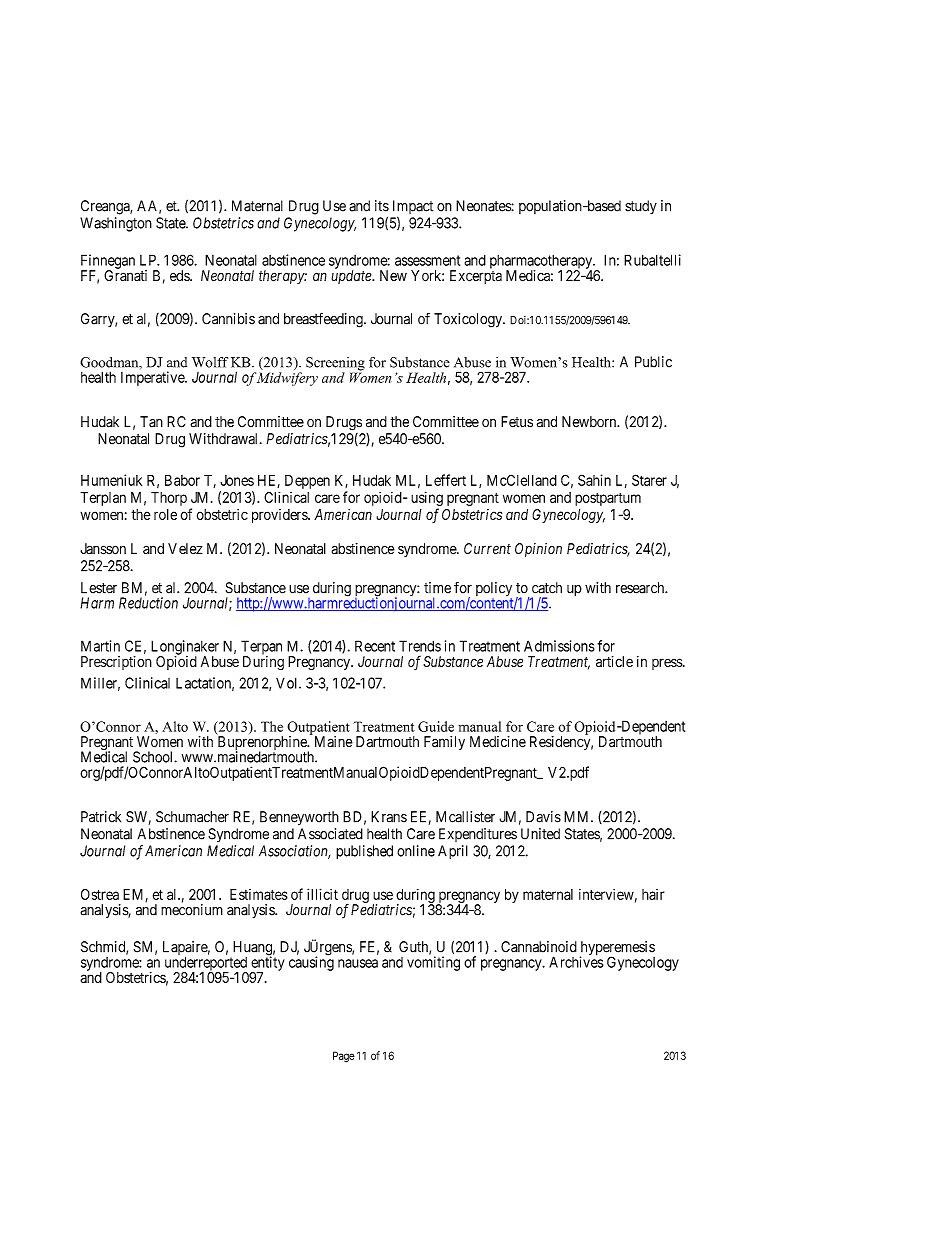 This document has width=952, height=1233. What do you see at coordinates (444, 743) in the document?
I see `Family` at bounding box center [444, 743].
